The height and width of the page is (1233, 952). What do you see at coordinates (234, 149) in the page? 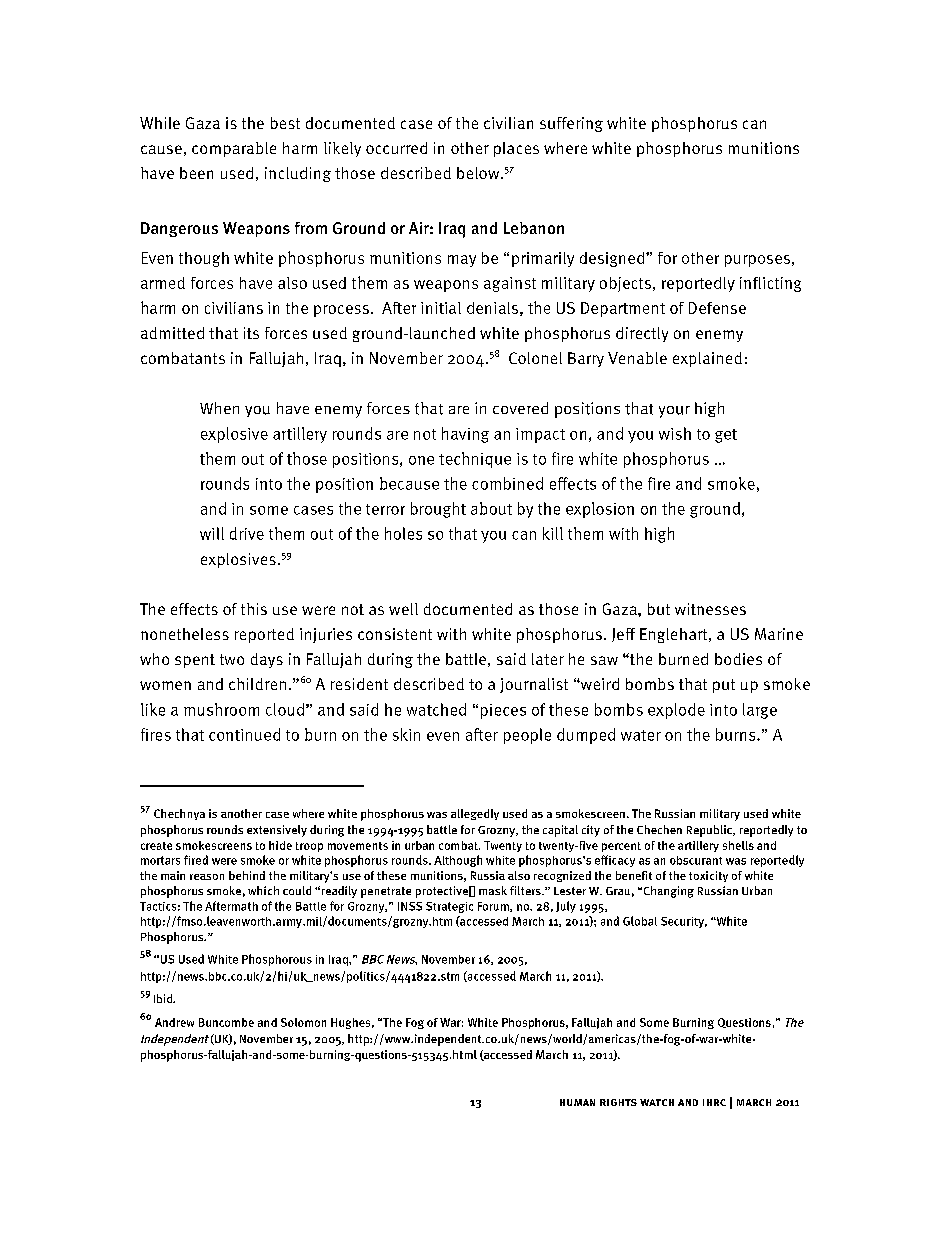
I see `comparable` at bounding box center [234, 149].
